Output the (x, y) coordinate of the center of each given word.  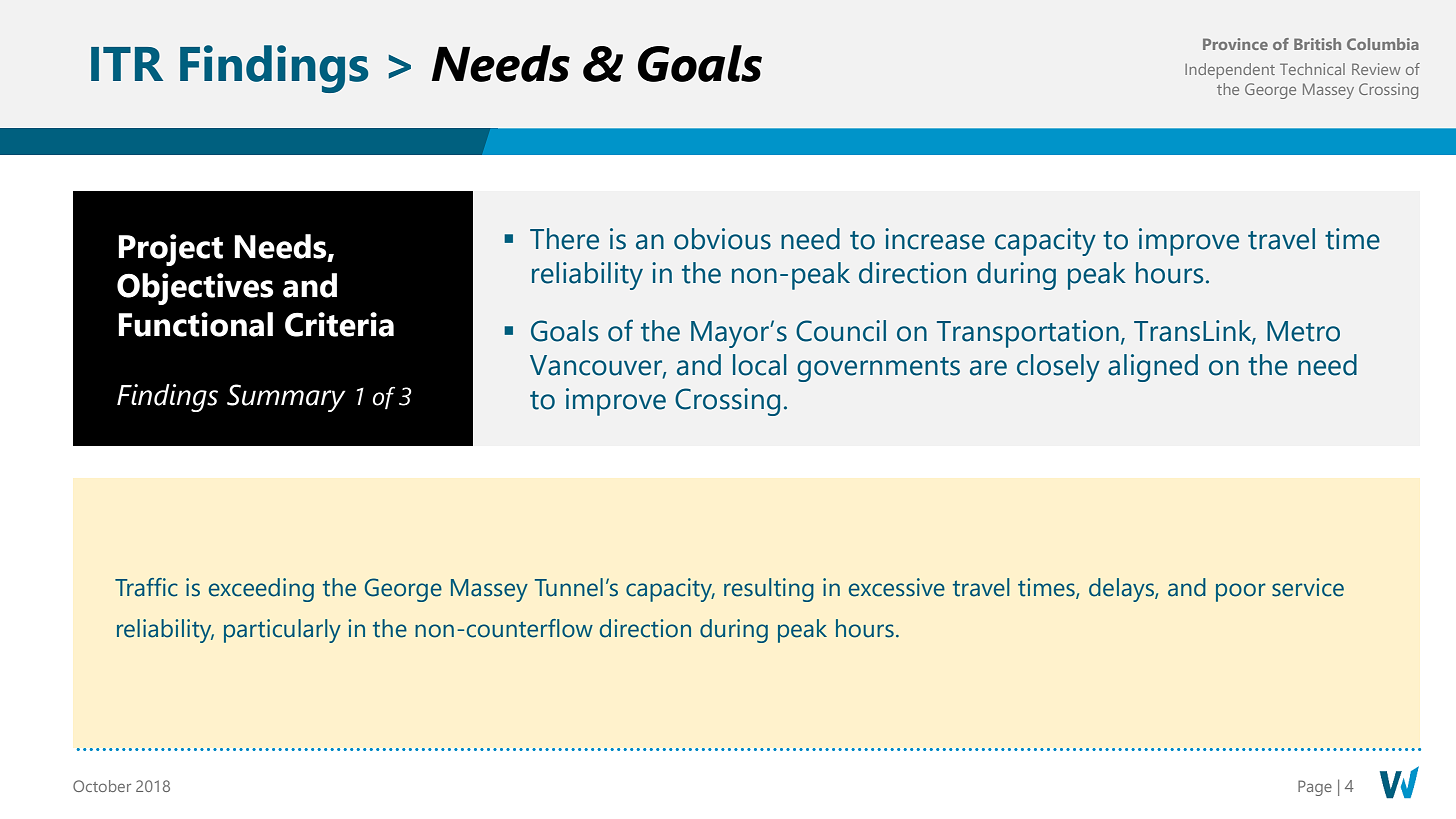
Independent (1230, 71)
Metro (1303, 331)
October (102, 786)
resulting (769, 590)
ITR (127, 64)
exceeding (261, 590)
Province (1235, 44)
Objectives (195, 289)
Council (841, 331)
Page (1315, 788)
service (1308, 587)
